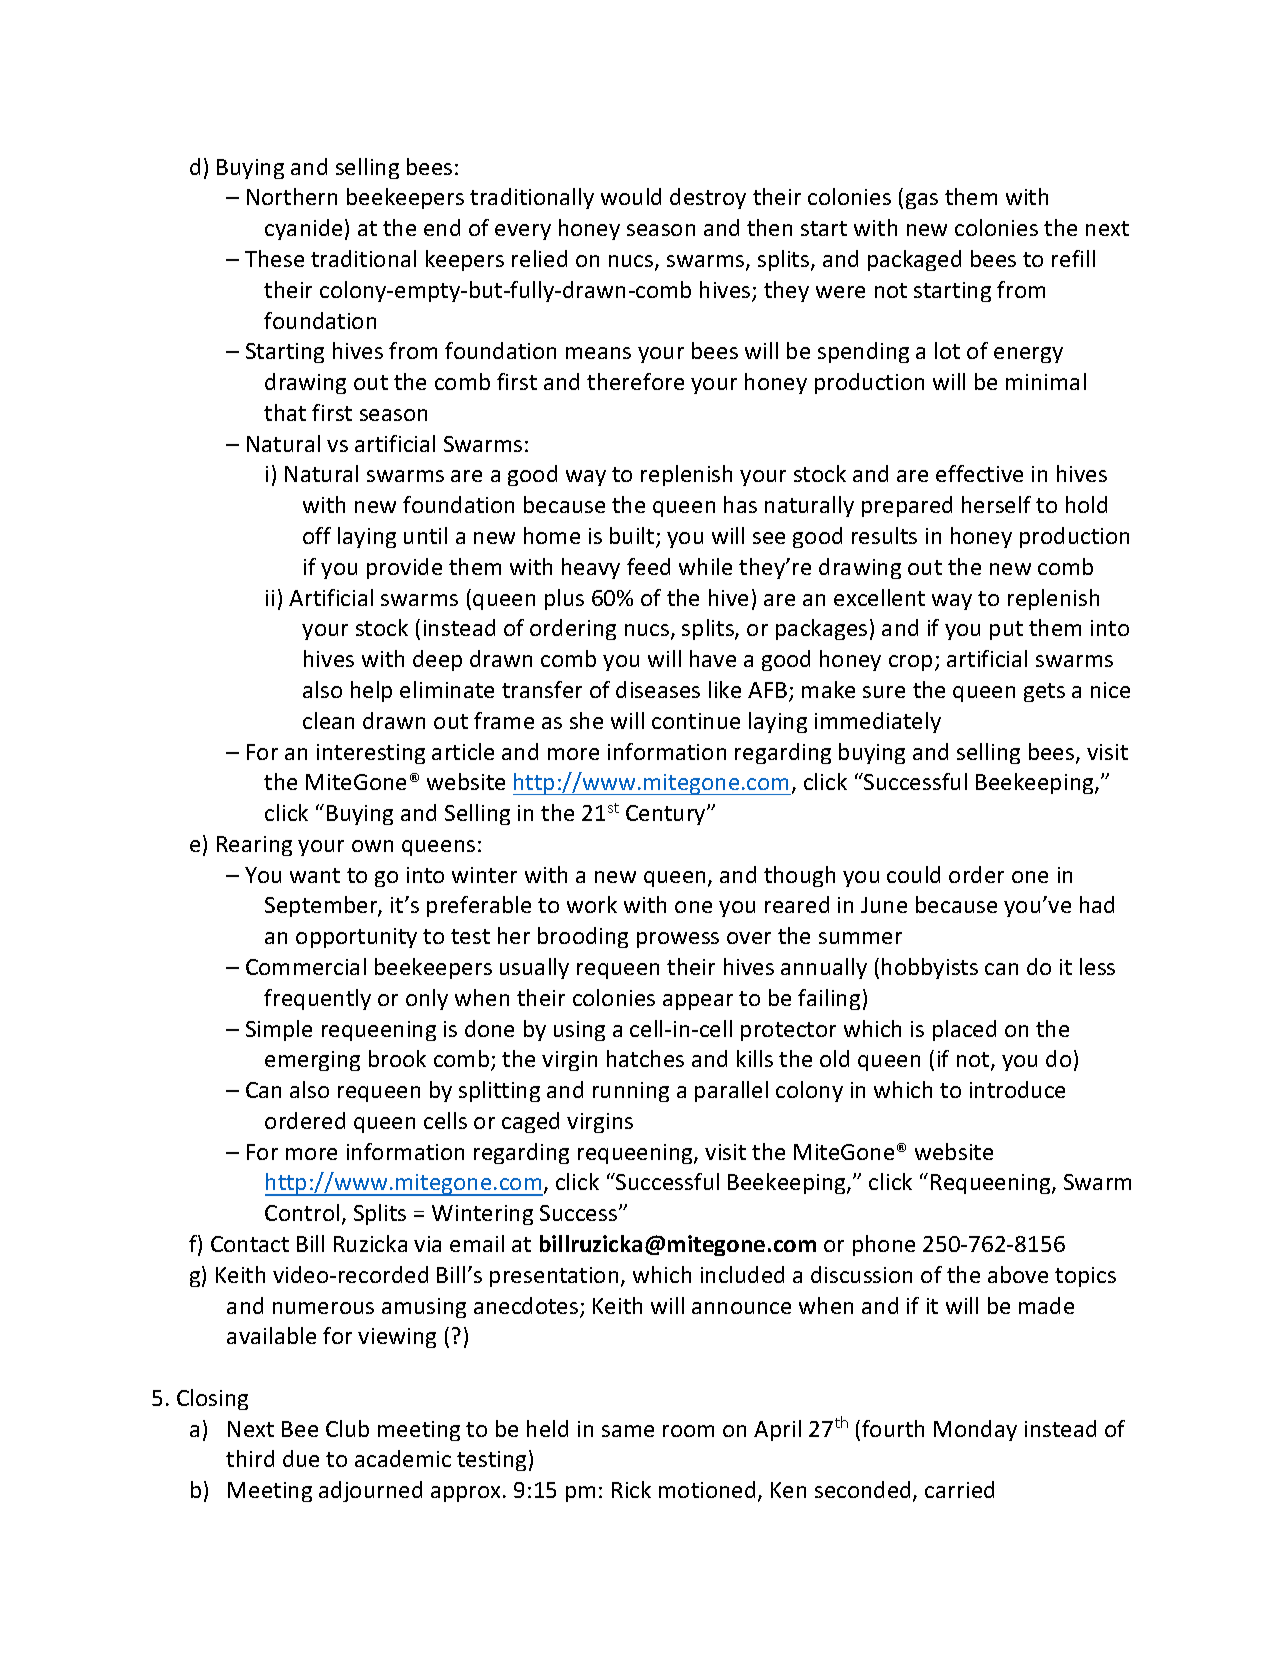 The height and width of the document is (1664, 1286). Describe the element at coordinates (1073, 258) in the document. I see `refill` at that location.
